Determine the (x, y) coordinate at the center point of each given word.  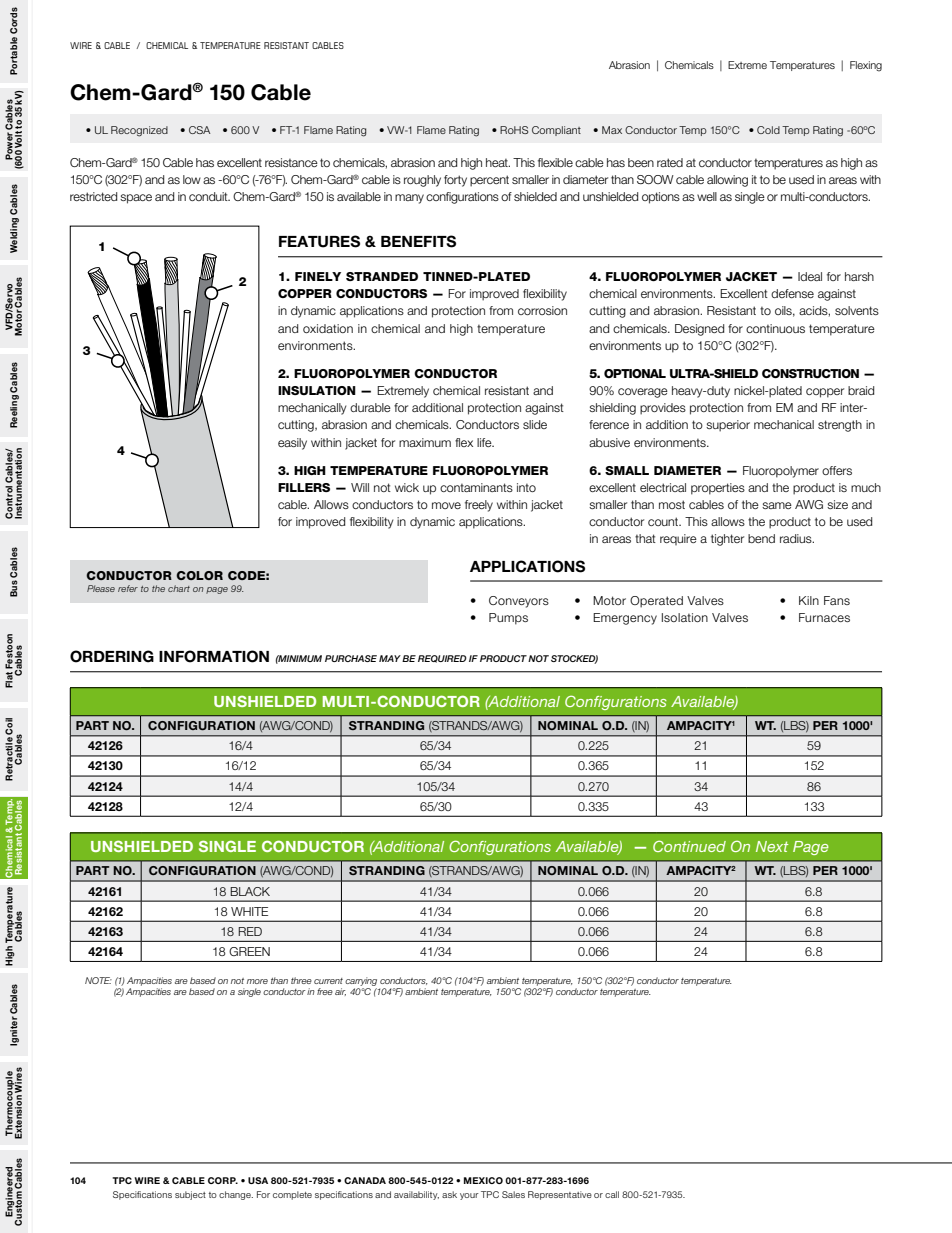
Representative (560, 1195)
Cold (768, 130)
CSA (200, 130)
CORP (223, 1180)
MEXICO (483, 1180)
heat (498, 162)
